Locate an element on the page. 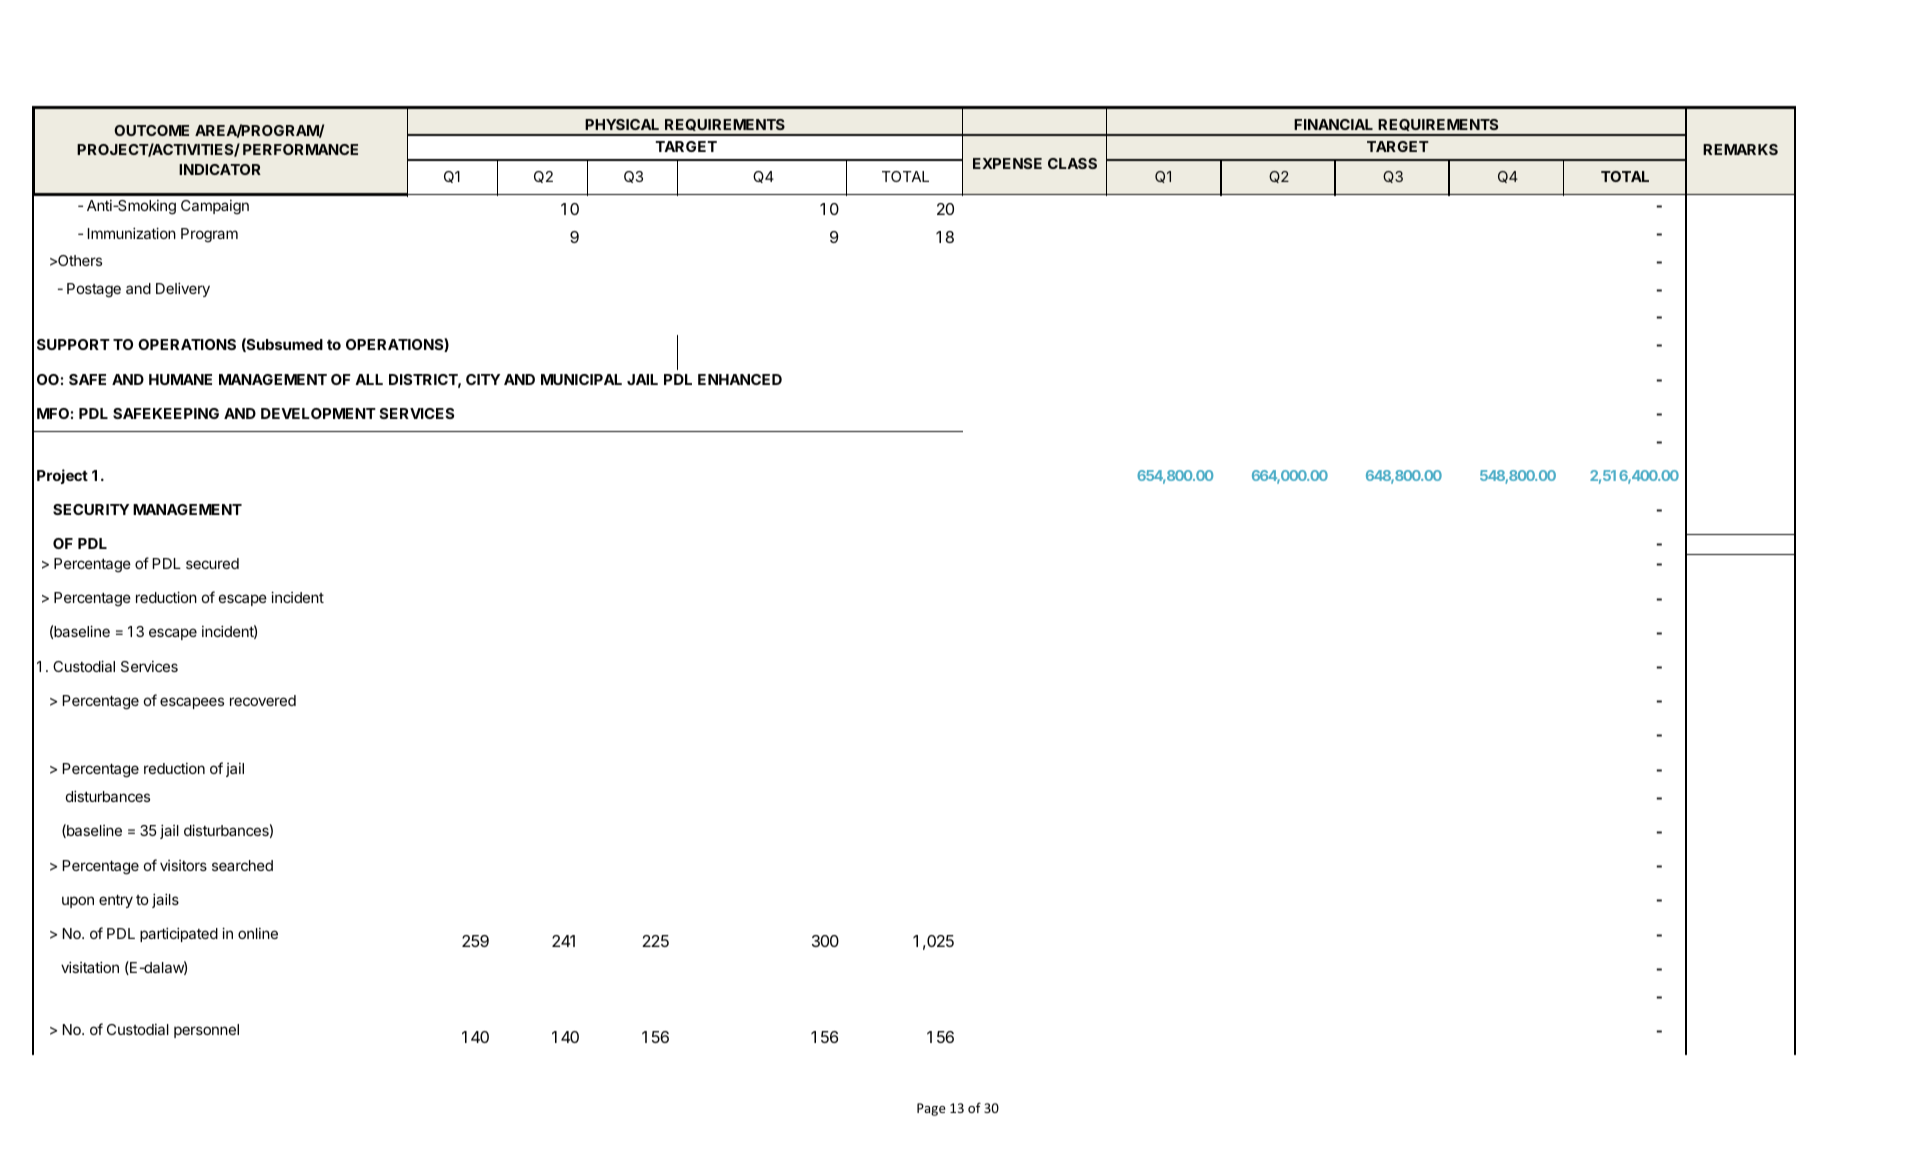  EXPENSE is located at coordinates (1007, 163).
